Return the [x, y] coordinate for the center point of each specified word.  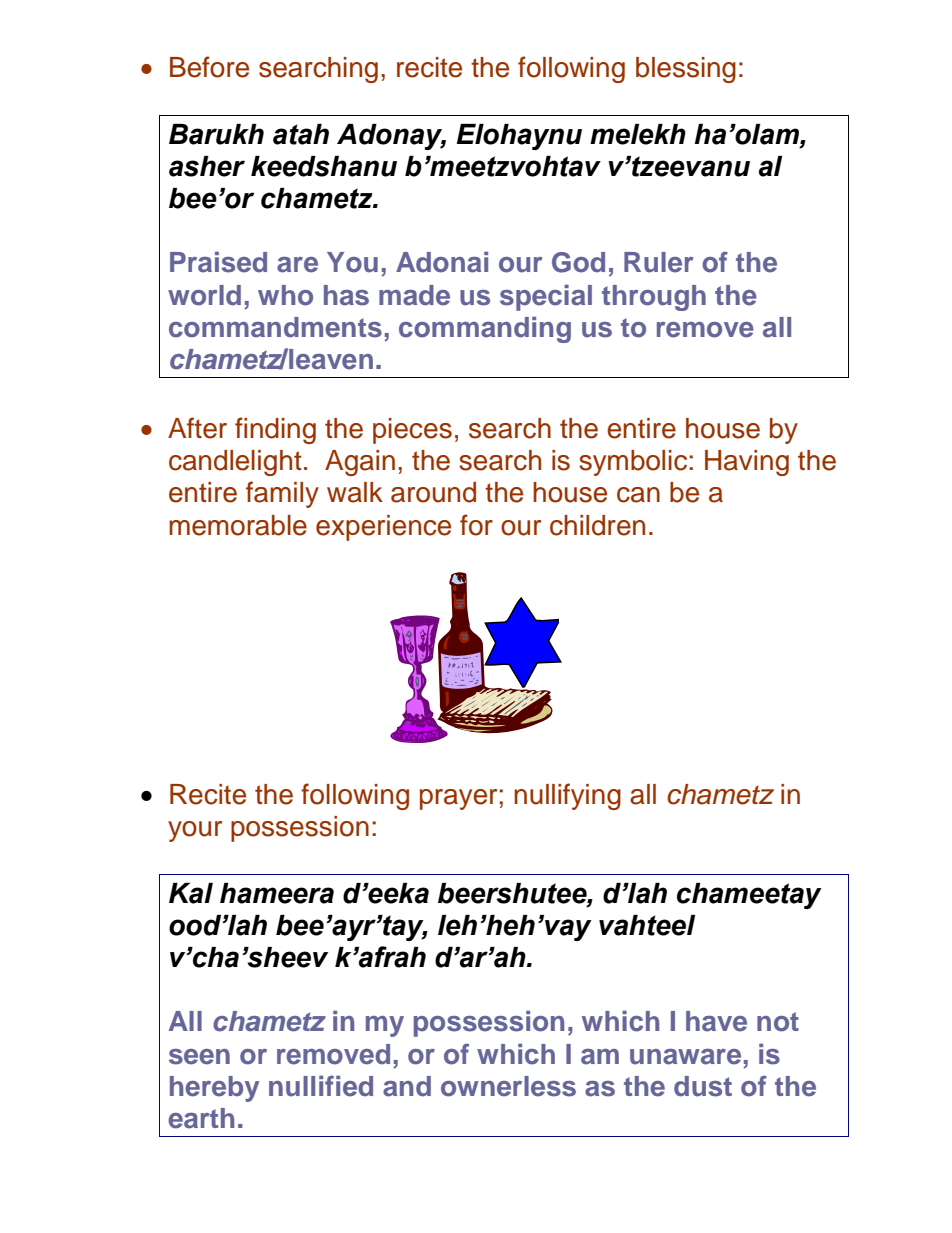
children [597, 525]
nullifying [567, 796]
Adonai [442, 262]
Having [747, 463]
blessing [686, 70]
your [195, 831]
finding [275, 430]
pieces [412, 431]
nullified [321, 1086]
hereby [214, 1089]
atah [301, 134]
